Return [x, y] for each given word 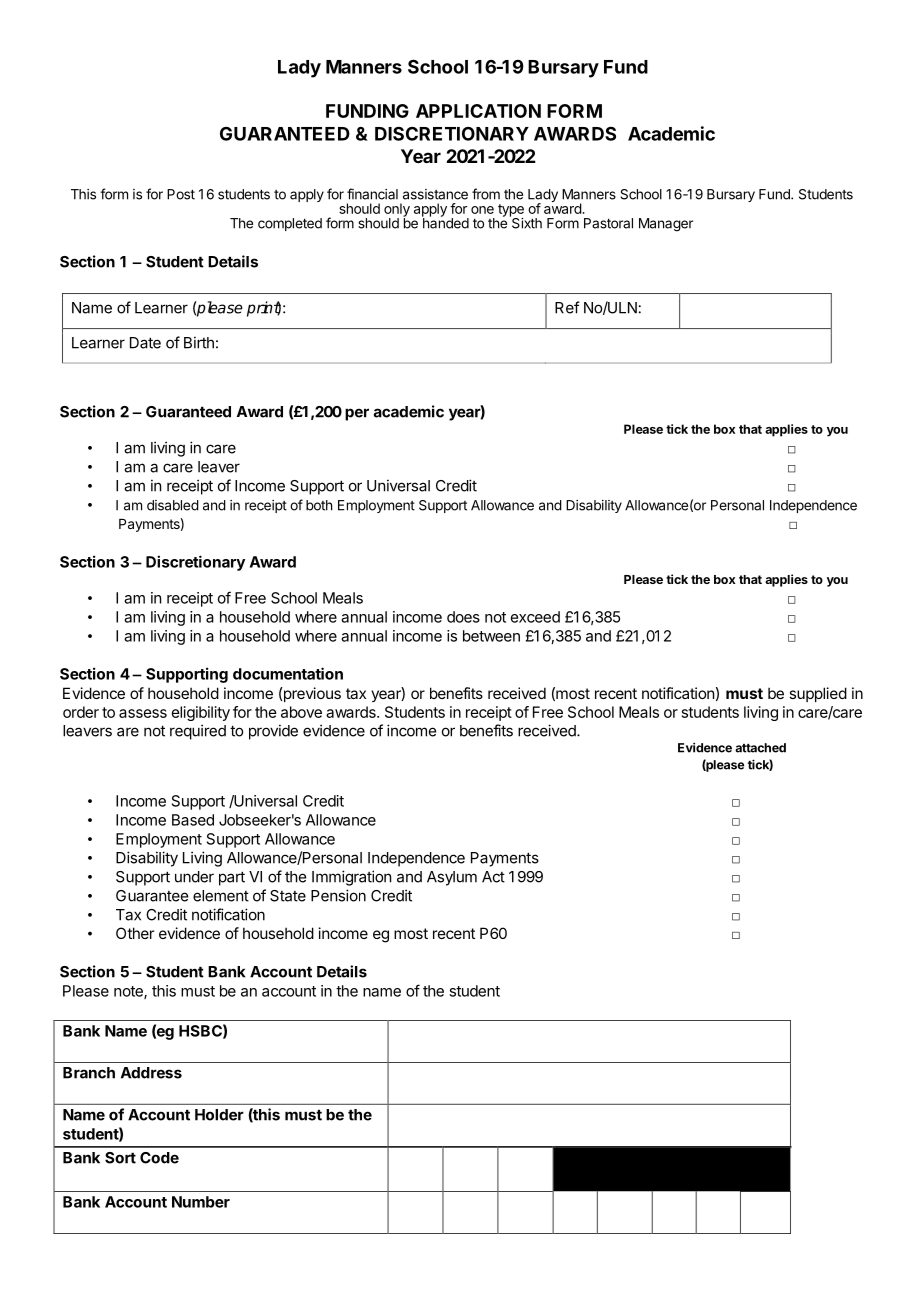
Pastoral [608, 223]
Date [145, 343]
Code [159, 1158]
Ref [567, 307]
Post [181, 194]
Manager [666, 225]
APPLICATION [478, 111]
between [491, 636]
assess [143, 713]
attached [760, 748]
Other [135, 933]
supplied [818, 694]
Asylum [452, 878]
